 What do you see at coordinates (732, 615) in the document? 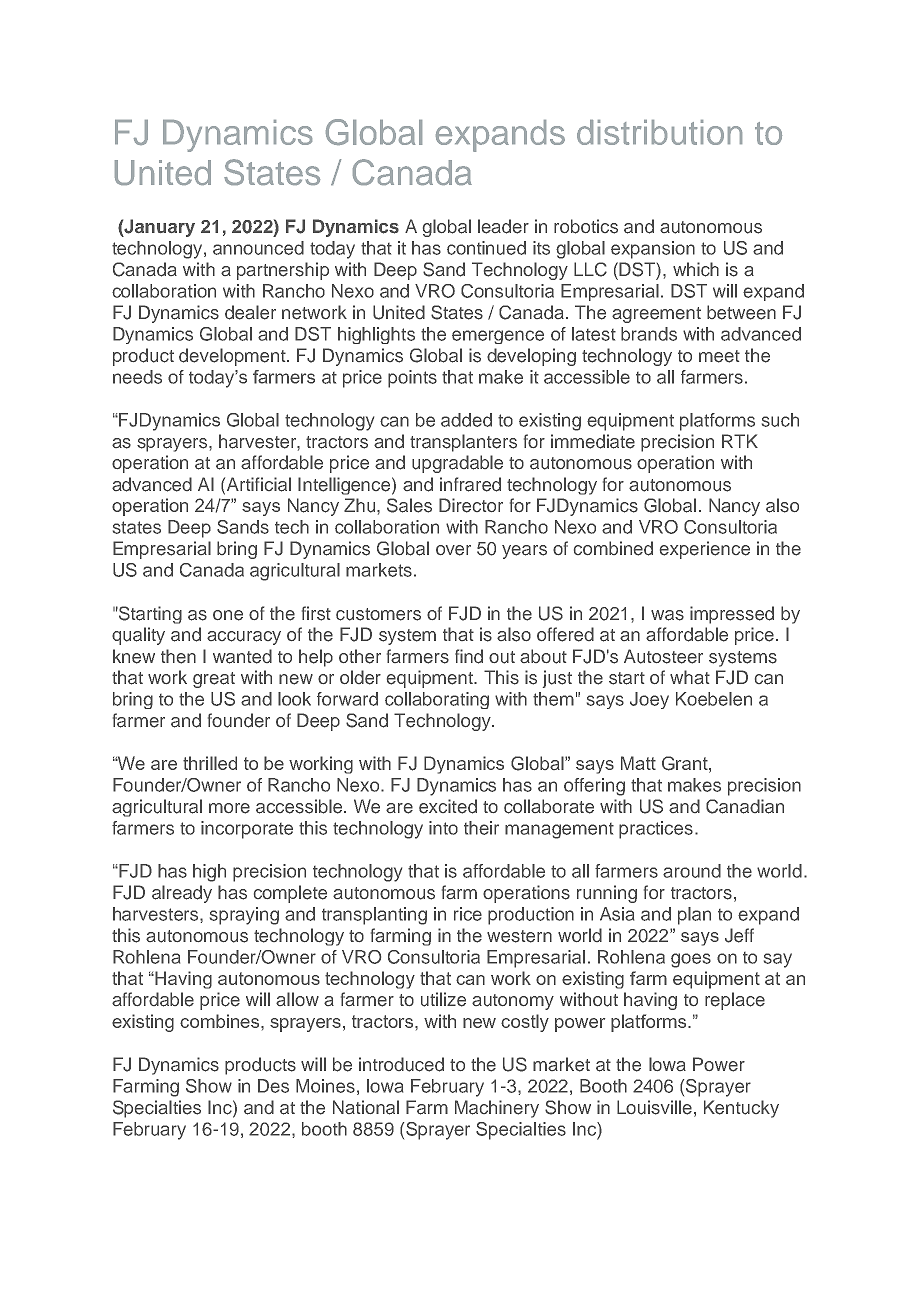
I see `impressed` at bounding box center [732, 615].
